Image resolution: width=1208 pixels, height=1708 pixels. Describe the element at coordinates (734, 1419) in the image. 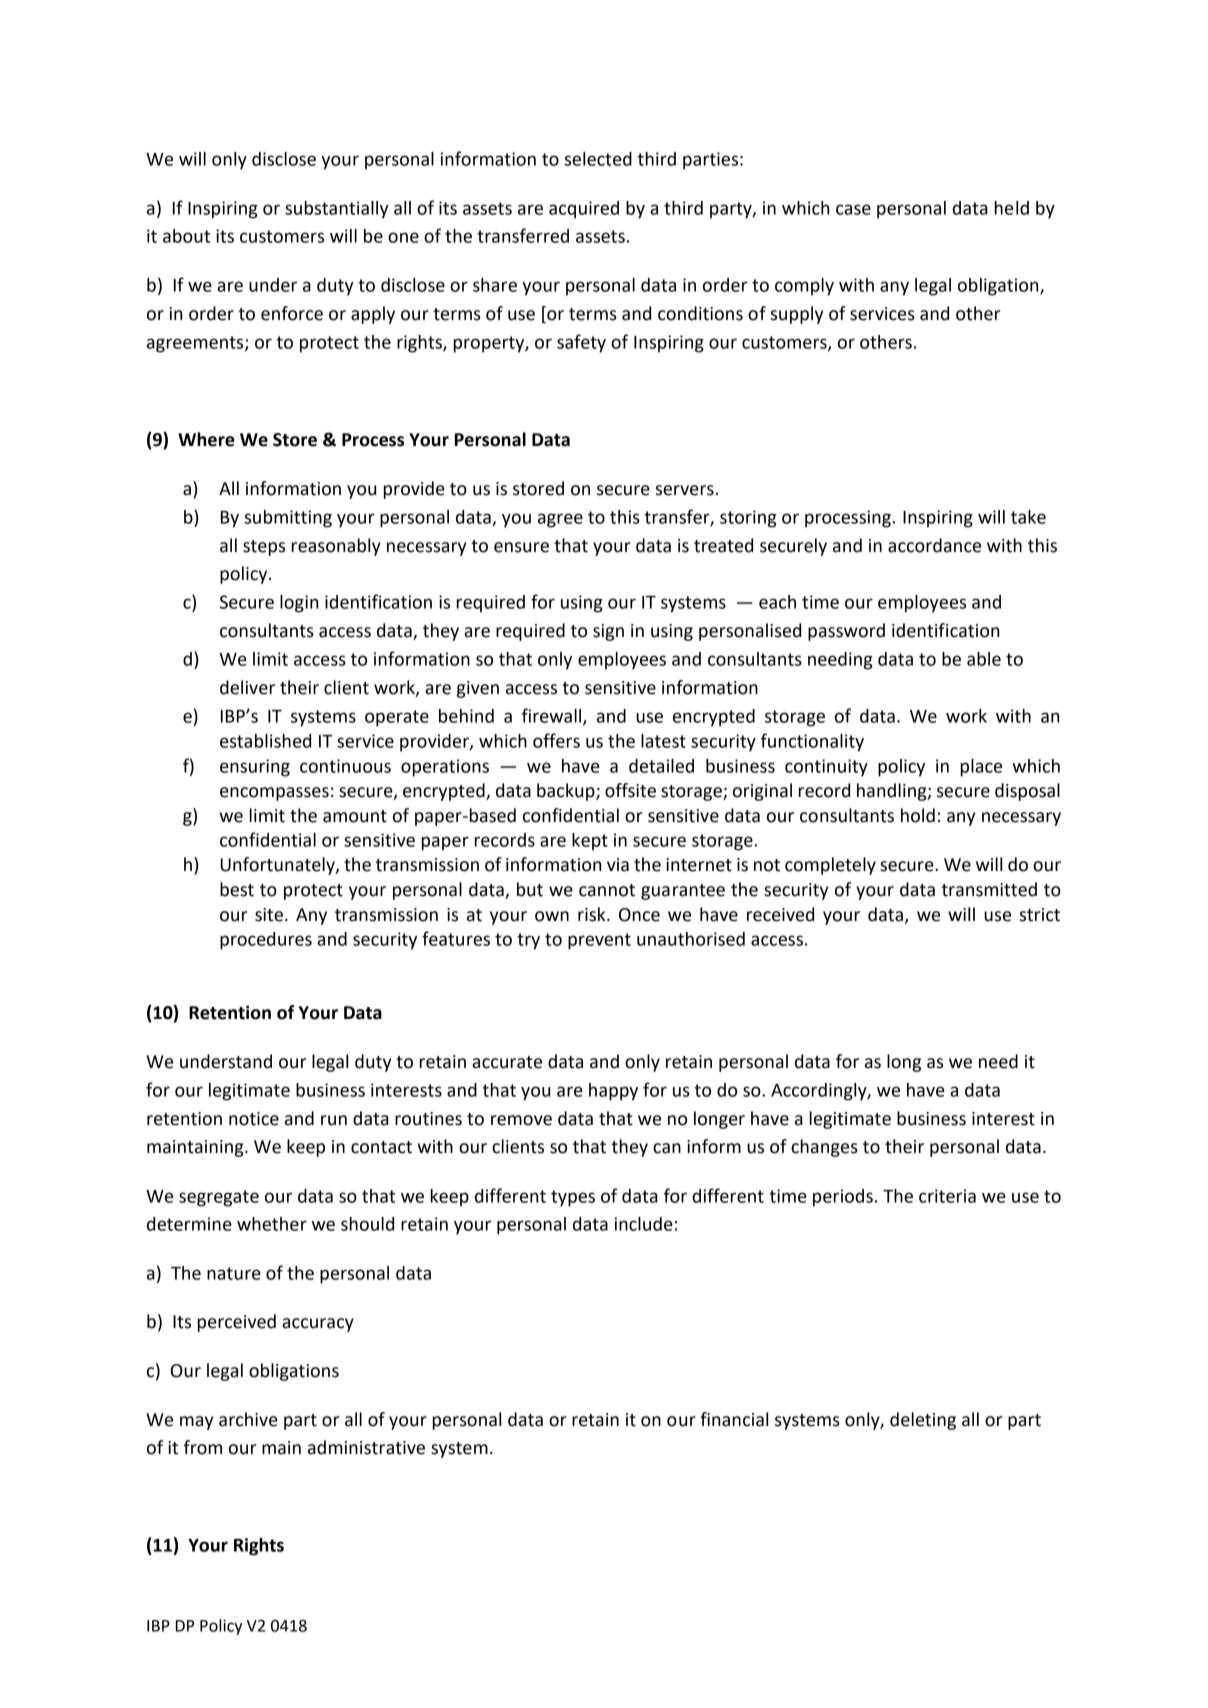

I see `financial` at that location.
